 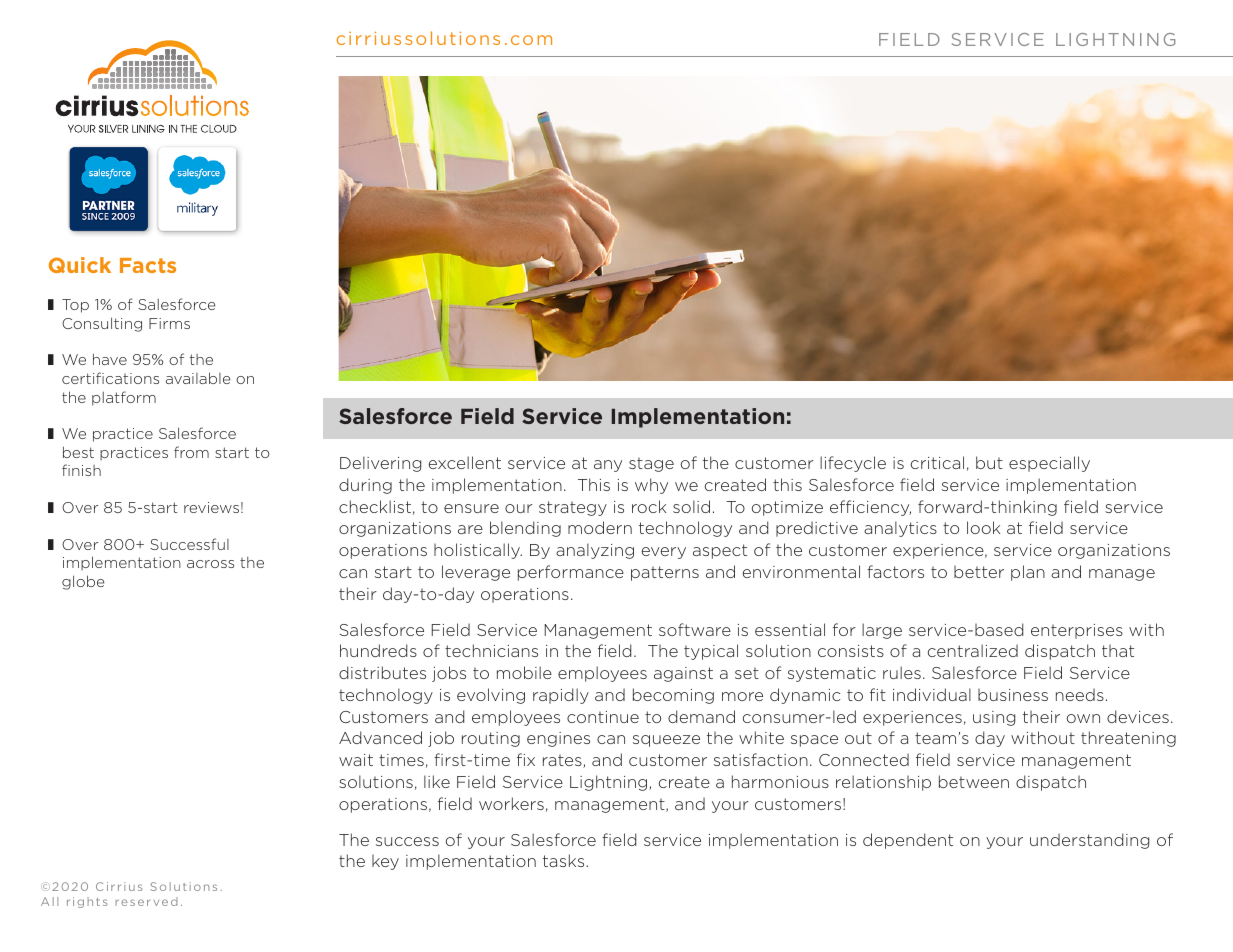 What do you see at coordinates (1028, 573) in the image?
I see `plan` at bounding box center [1028, 573].
